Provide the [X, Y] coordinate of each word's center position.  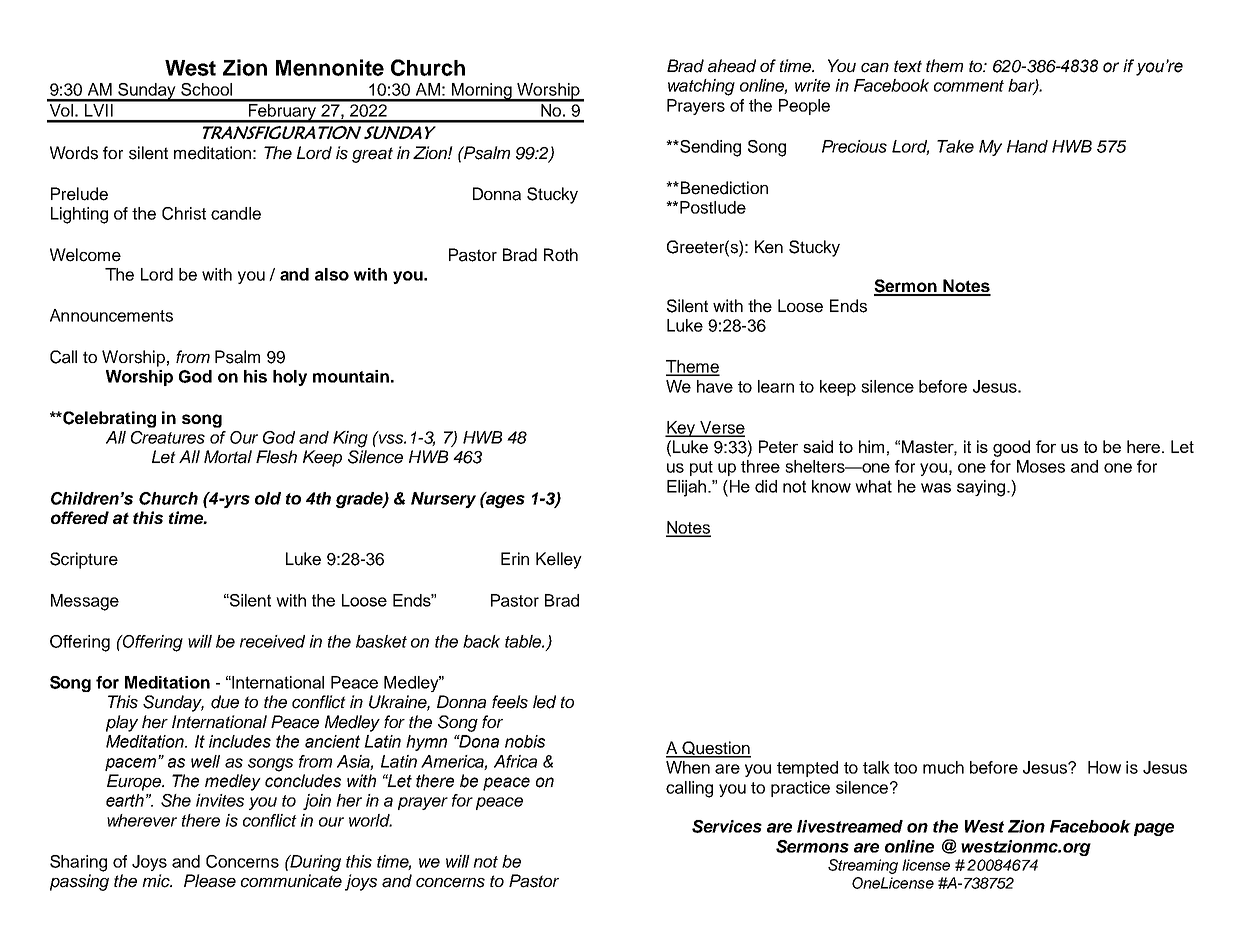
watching [701, 87]
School [206, 89]
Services [727, 826]
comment [969, 86]
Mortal [228, 457]
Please [210, 881]
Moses [1041, 466]
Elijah [688, 488]
